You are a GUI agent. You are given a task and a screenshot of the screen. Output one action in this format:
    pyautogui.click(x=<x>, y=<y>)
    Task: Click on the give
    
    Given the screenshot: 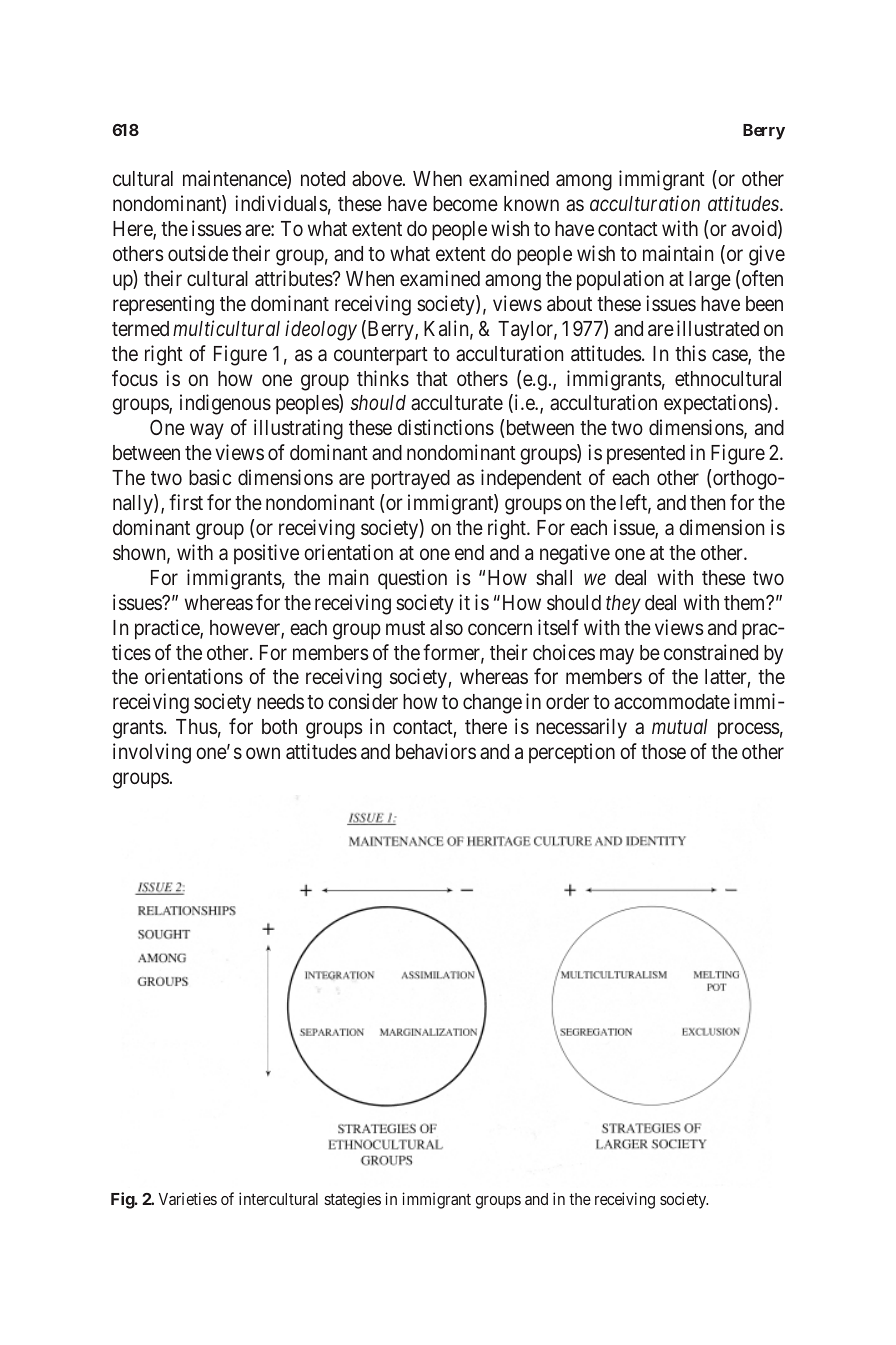 What is the action you would take?
    pyautogui.click(x=767, y=255)
